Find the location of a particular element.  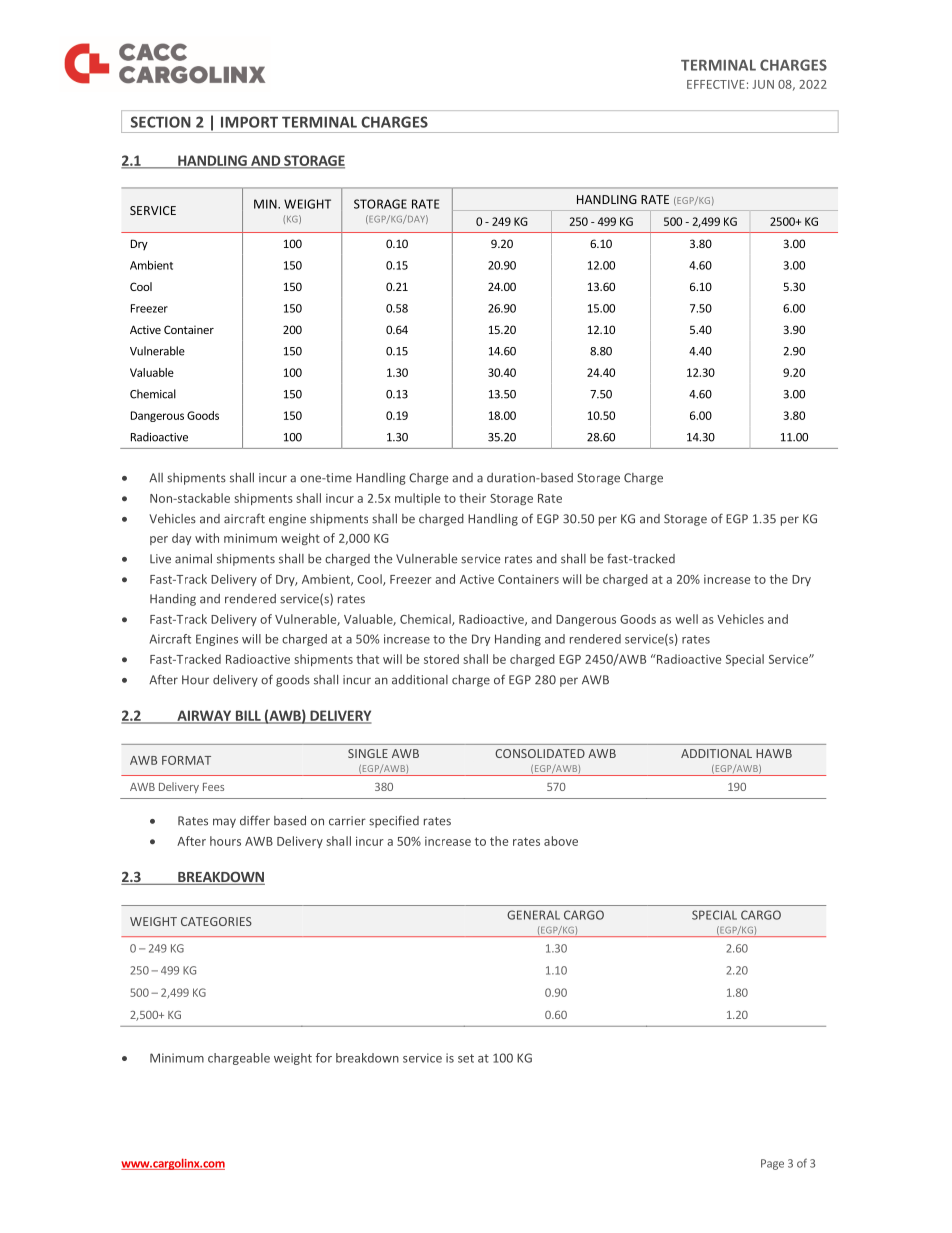

above is located at coordinates (561, 841).
